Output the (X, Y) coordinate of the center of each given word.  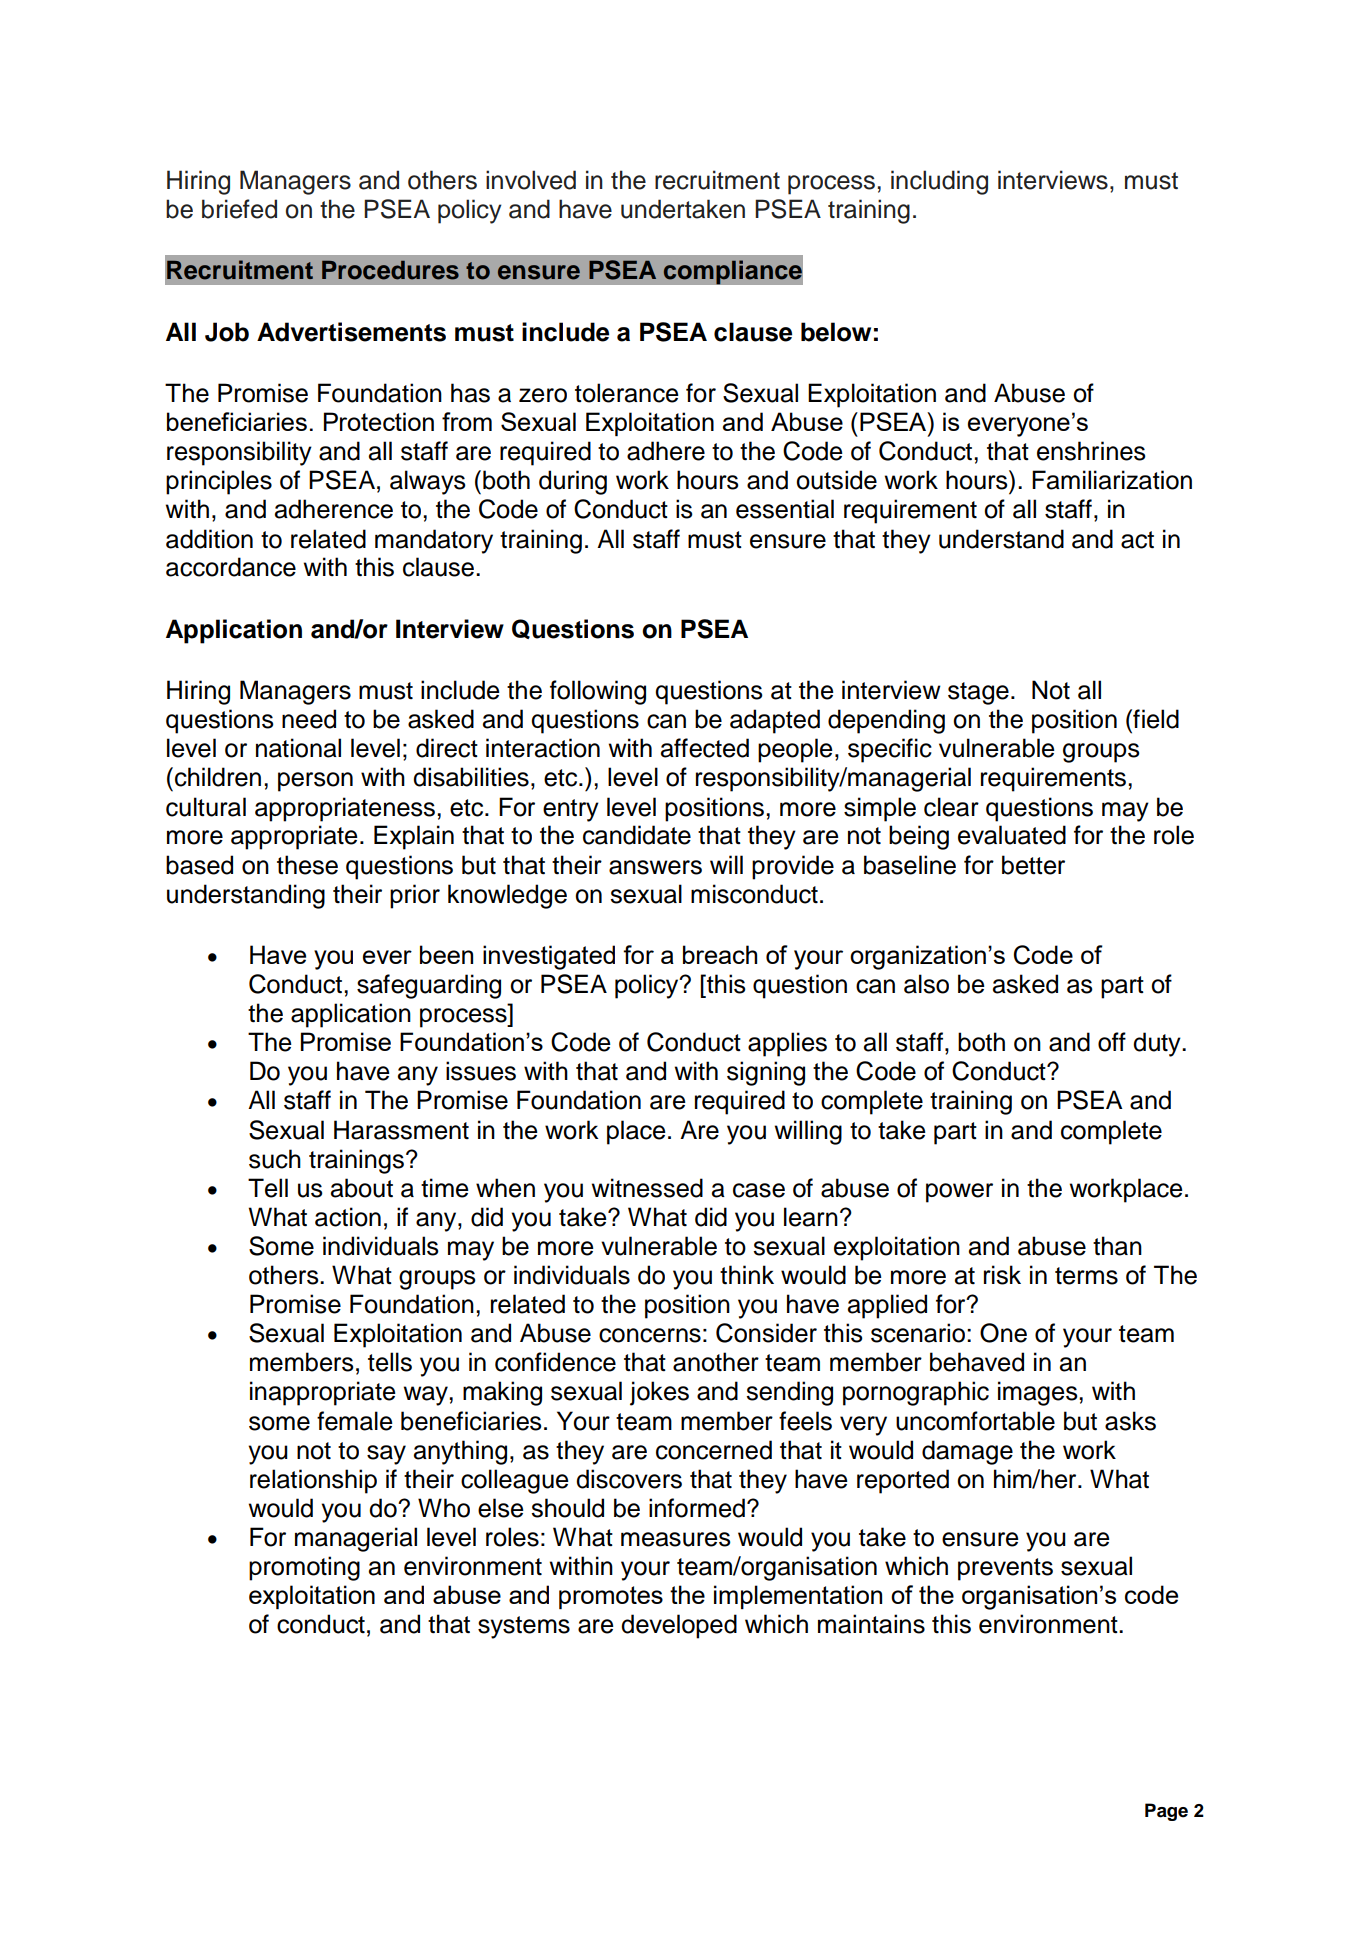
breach (720, 954)
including (939, 182)
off (1112, 1042)
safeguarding (429, 986)
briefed (239, 209)
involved (531, 180)
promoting (304, 1568)
